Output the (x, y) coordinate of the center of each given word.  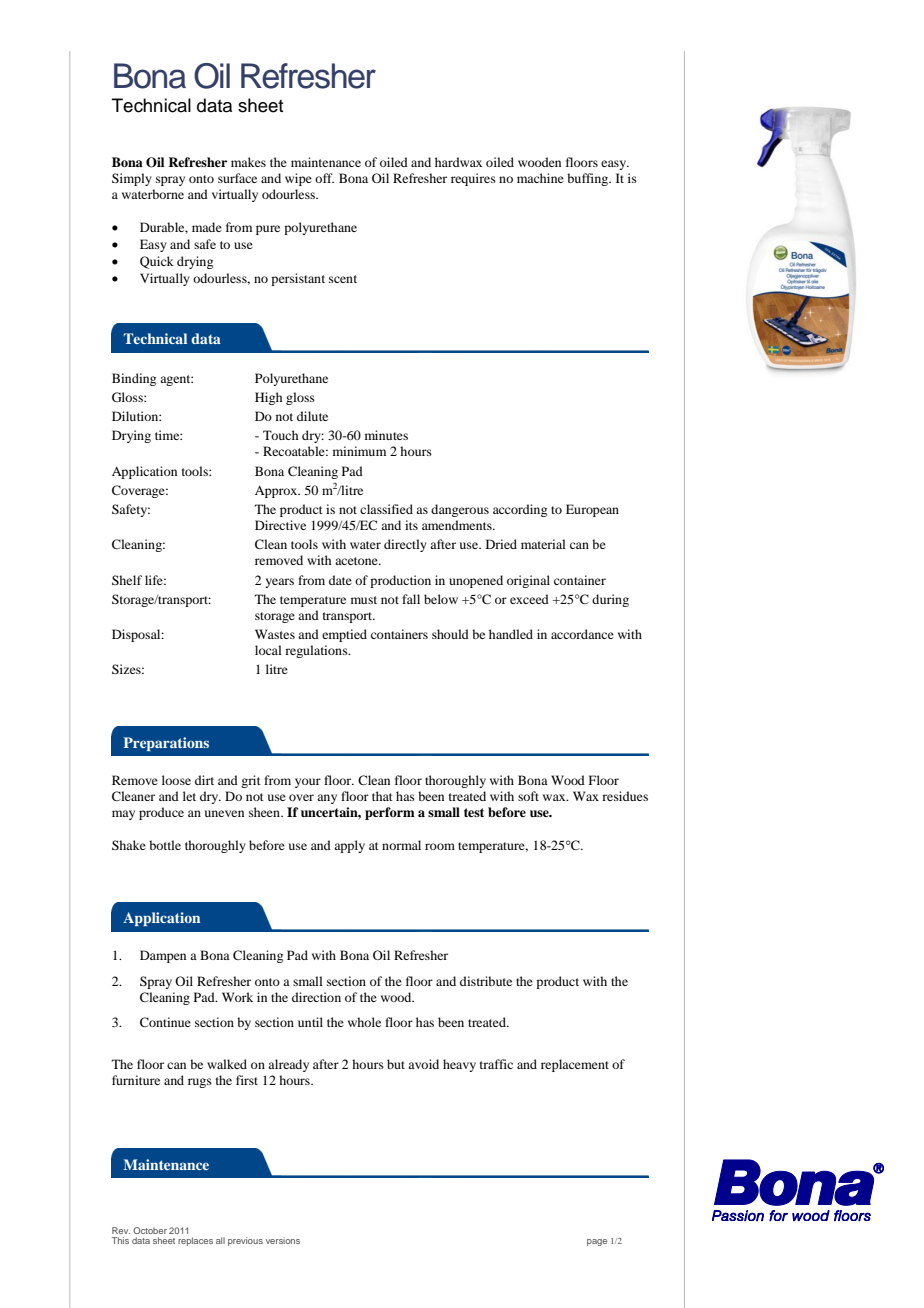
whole (364, 1022)
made (207, 227)
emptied (344, 635)
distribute (486, 981)
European (592, 510)
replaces (195, 1241)
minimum (359, 451)
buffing (589, 179)
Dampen (163, 956)
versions (283, 1240)
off (324, 178)
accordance (582, 634)
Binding (134, 379)
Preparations (166, 744)
